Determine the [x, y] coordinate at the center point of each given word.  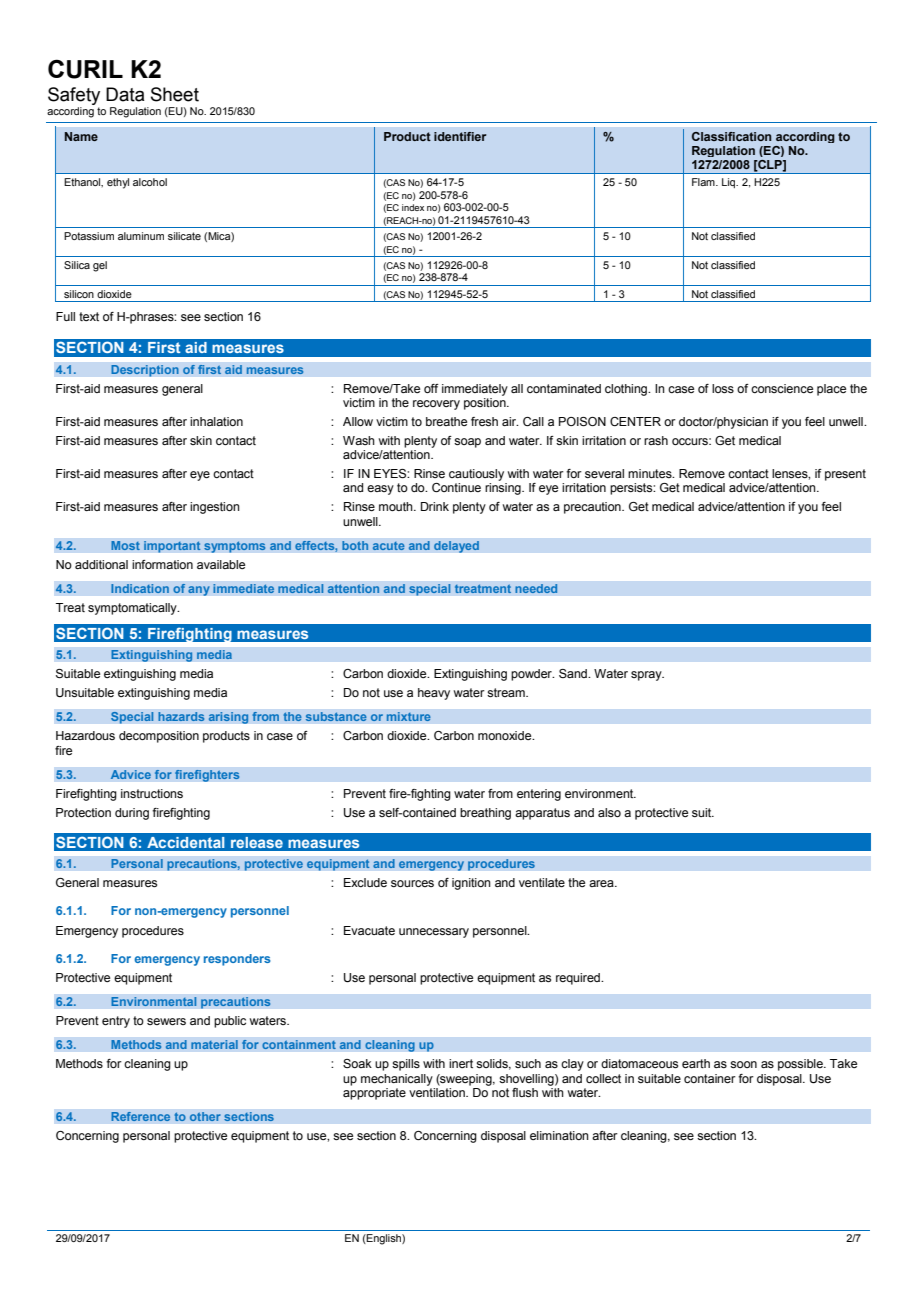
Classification [732, 136]
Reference [141, 1116]
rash [656, 440]
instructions [152, 793]
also [609, 812]
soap [467, 443]
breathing [485, 814]
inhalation [216, 421]
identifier [460, 136]
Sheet [175, 94]
